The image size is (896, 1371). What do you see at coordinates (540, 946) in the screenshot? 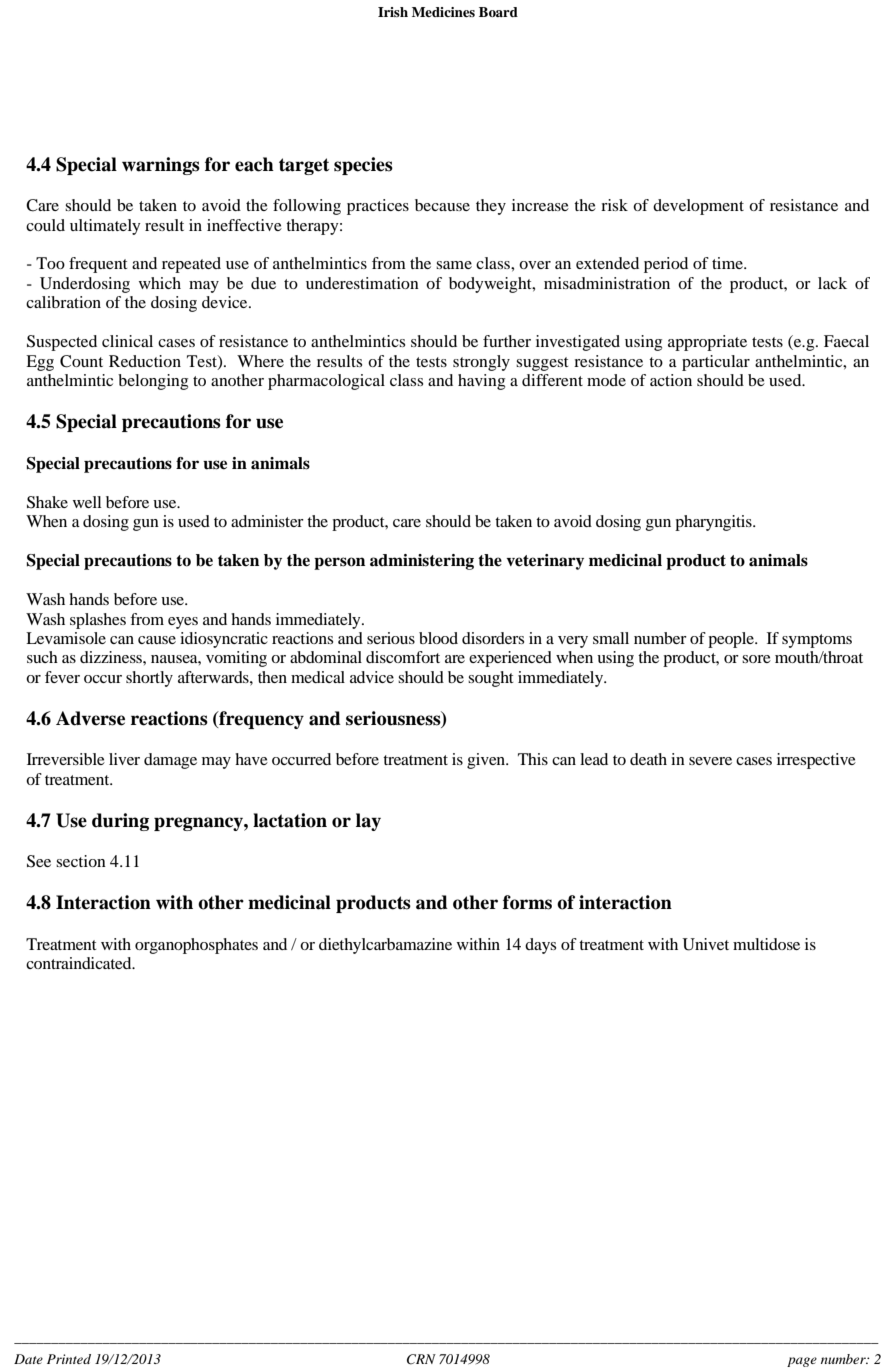
I see `days` at bounding box center [540, 946].
